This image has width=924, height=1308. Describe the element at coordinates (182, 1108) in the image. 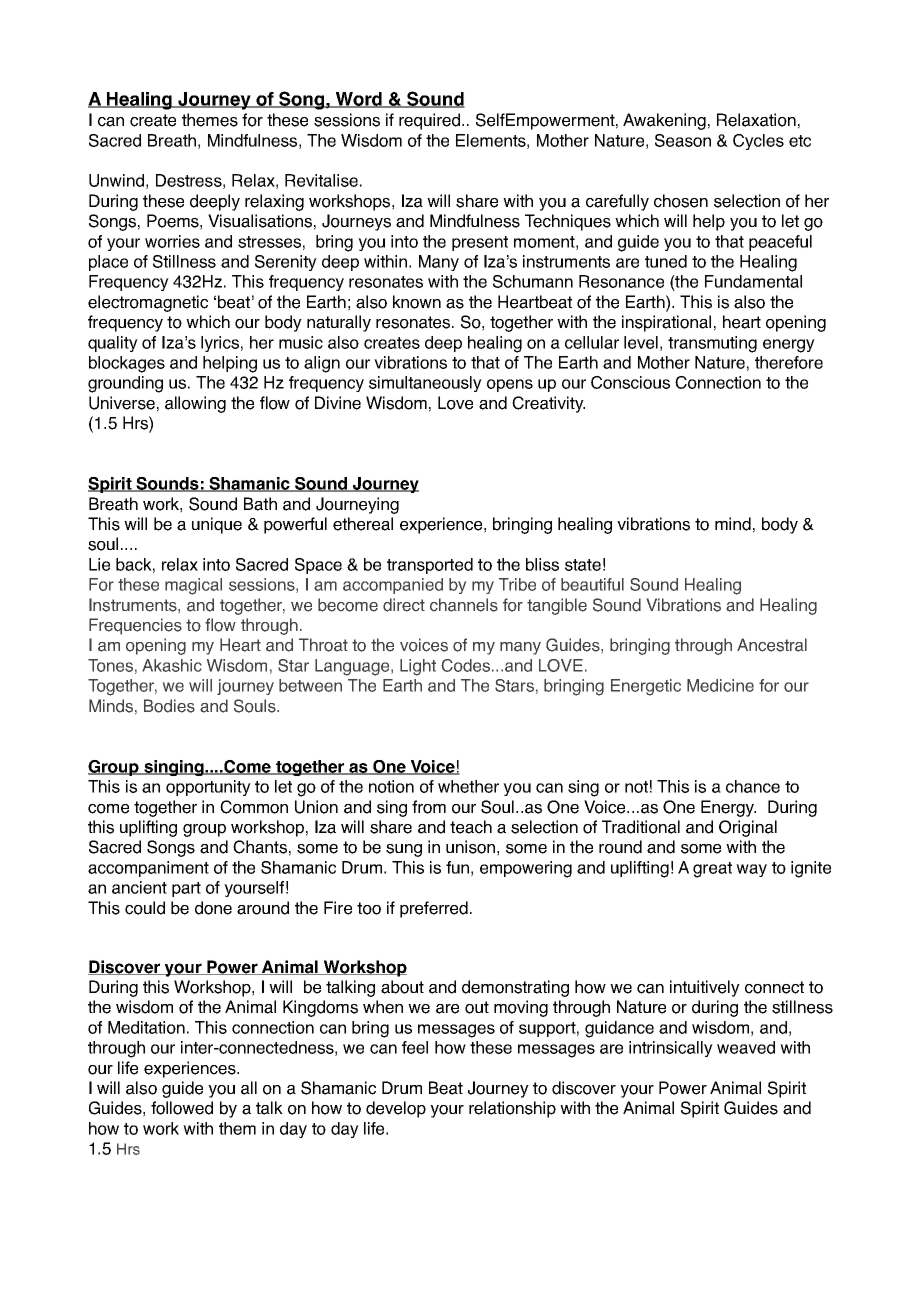

I see `followed` at that location.
